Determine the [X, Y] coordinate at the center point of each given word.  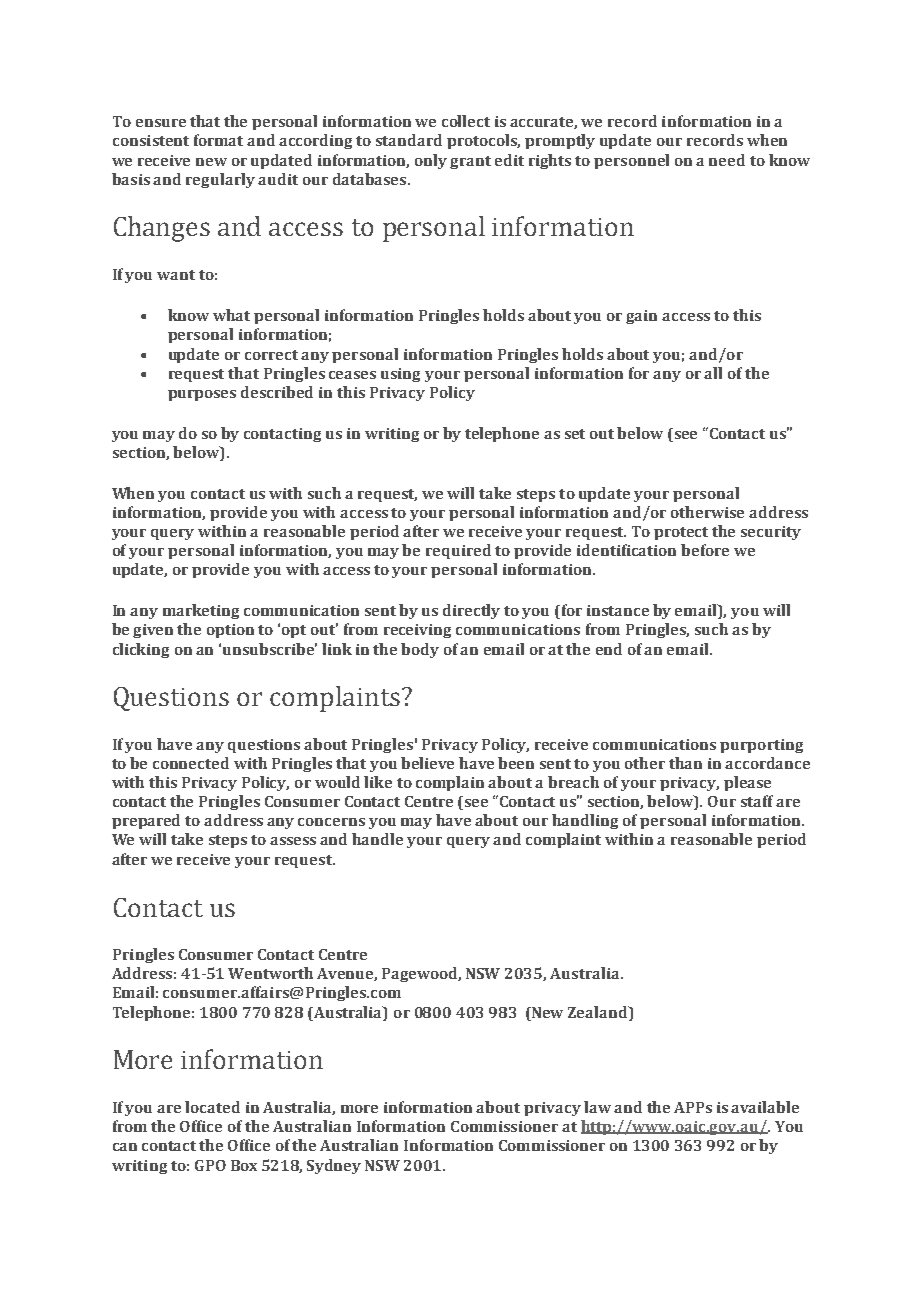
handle [377, 839]
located [212, 1107]
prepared [146, 821]
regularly [220, 180]
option [230, 631]
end [609, 649]
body [420, 650]
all [713, 373]
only [431, 161]
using [400, 375]
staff [757, 801]
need [727, 160]
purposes [202, 395]
